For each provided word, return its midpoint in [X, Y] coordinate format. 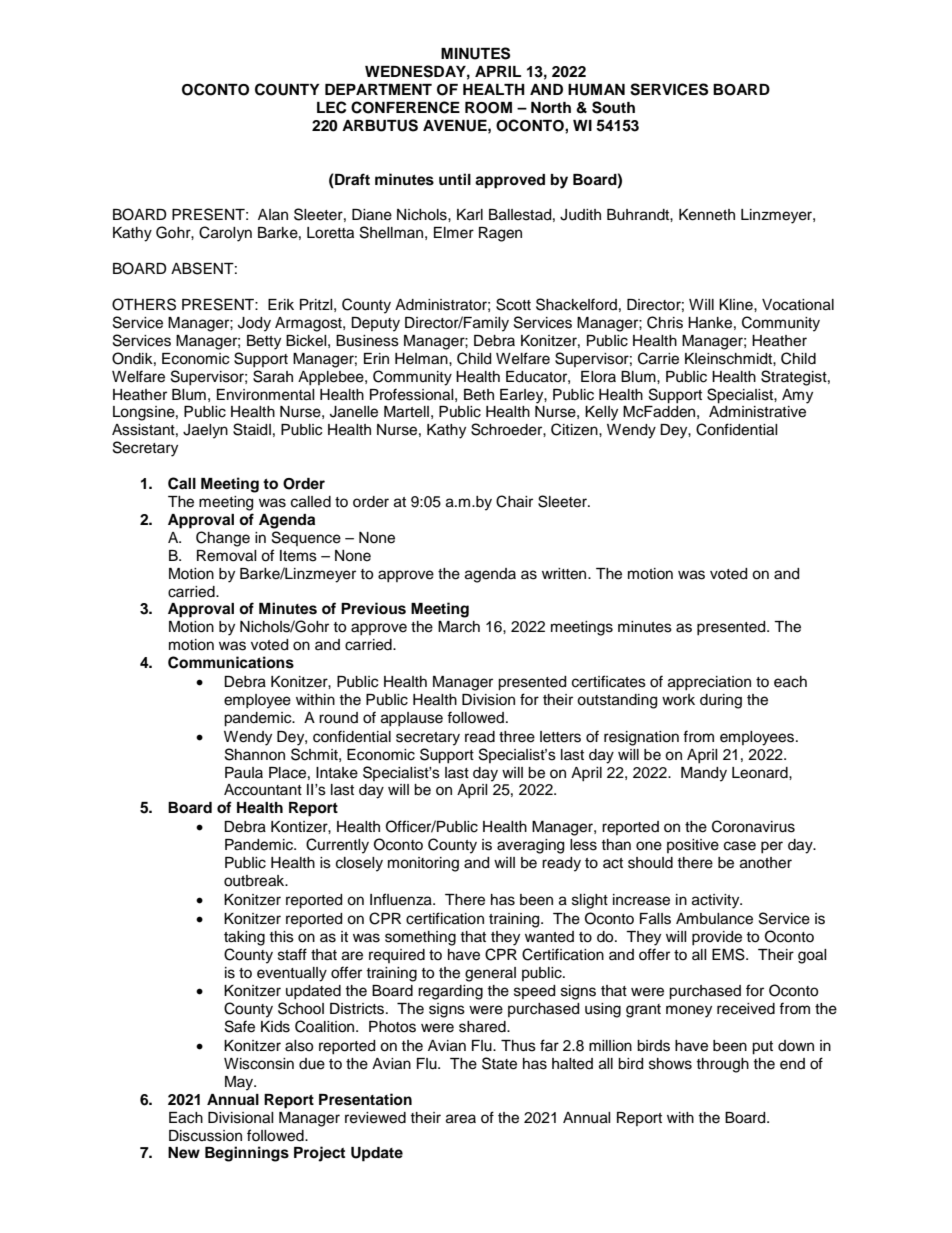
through [722, 1065]
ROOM [488, 108]
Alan [273, 214]
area [461, 1119]
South [613, 107]
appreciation [709, 683]
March [459, 627]
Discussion [205, 1136]
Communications [231, 662]
